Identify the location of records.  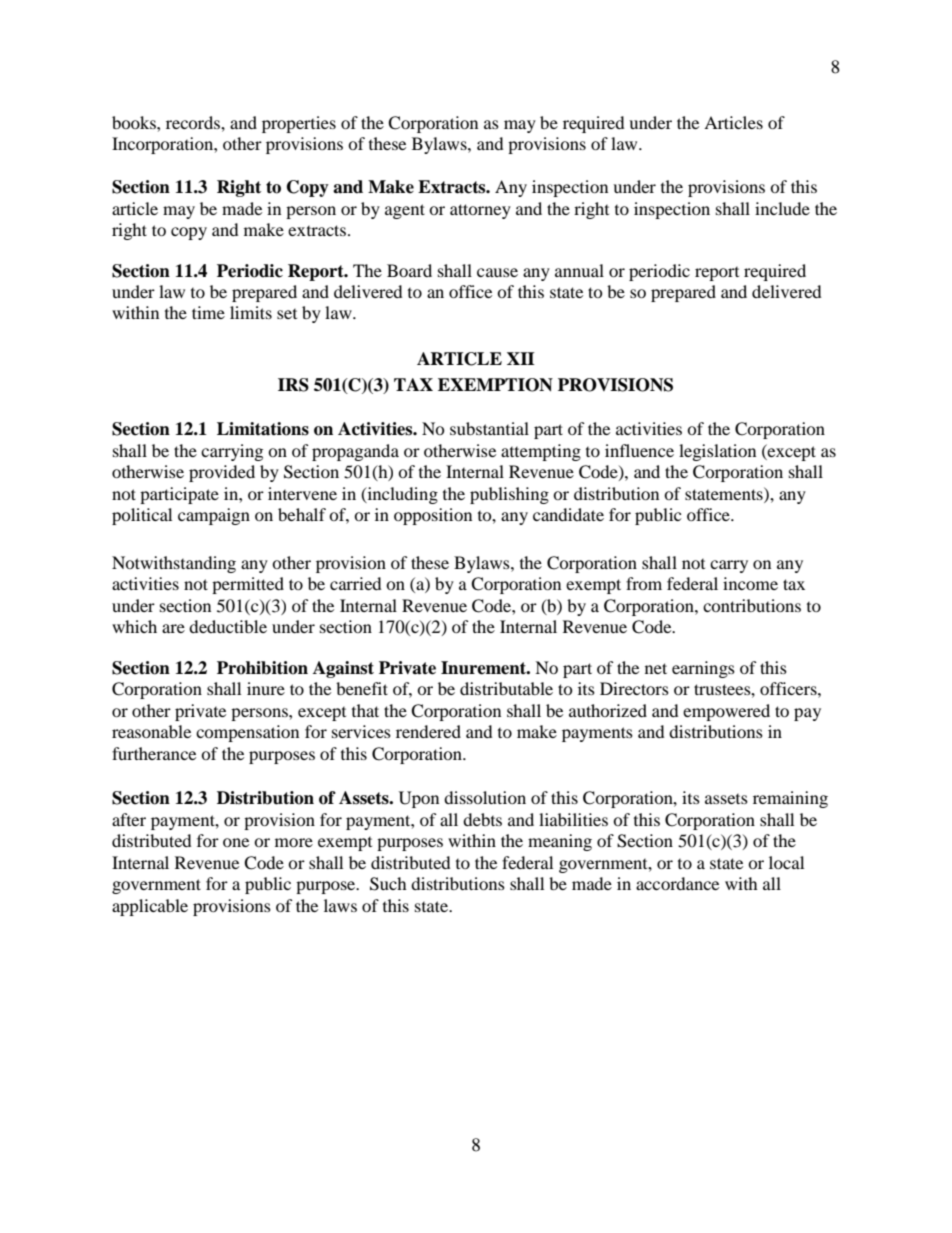
(194, 122).
